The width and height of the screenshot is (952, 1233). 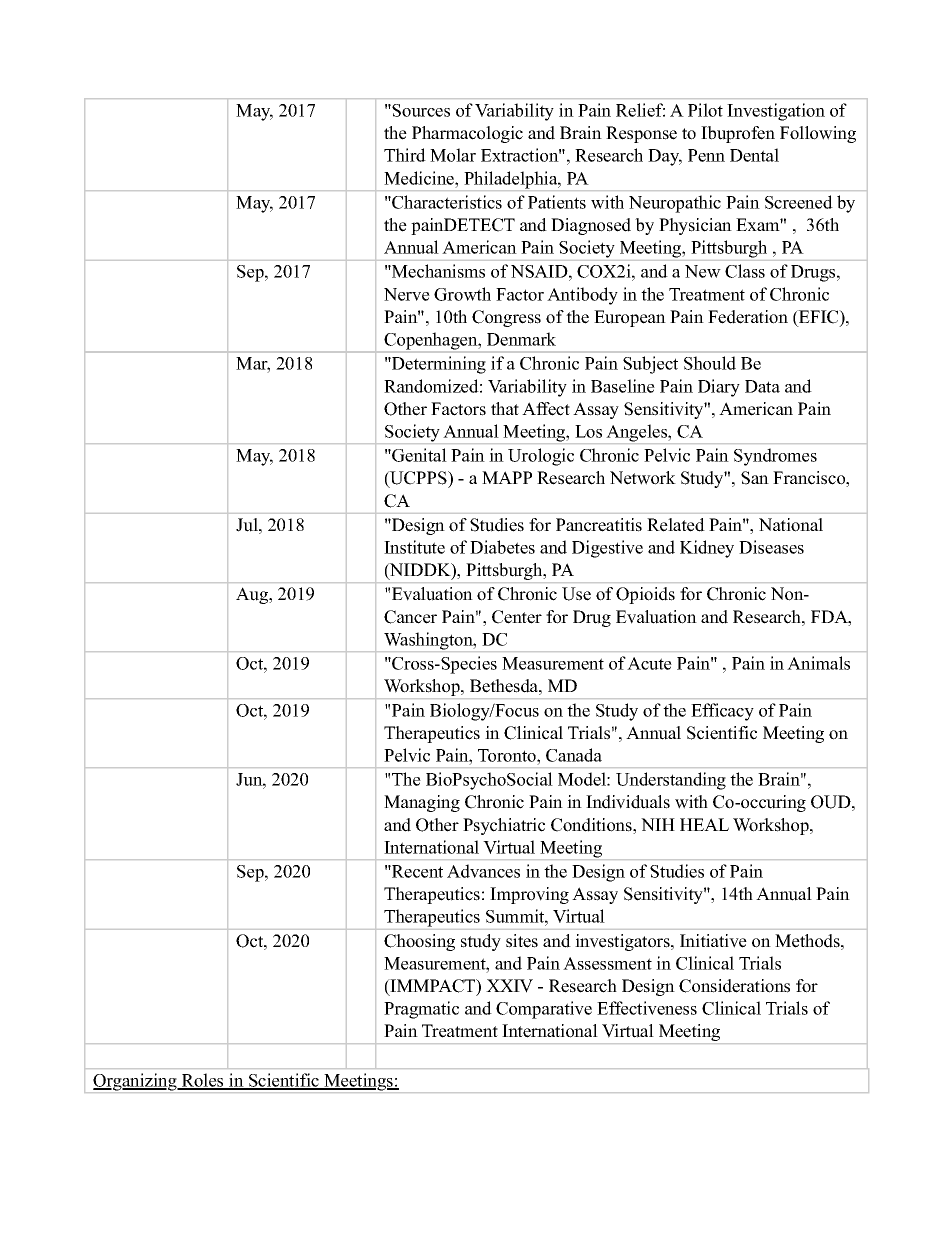 I want to click on Pharmacologic, so click(x=467, y=134).
